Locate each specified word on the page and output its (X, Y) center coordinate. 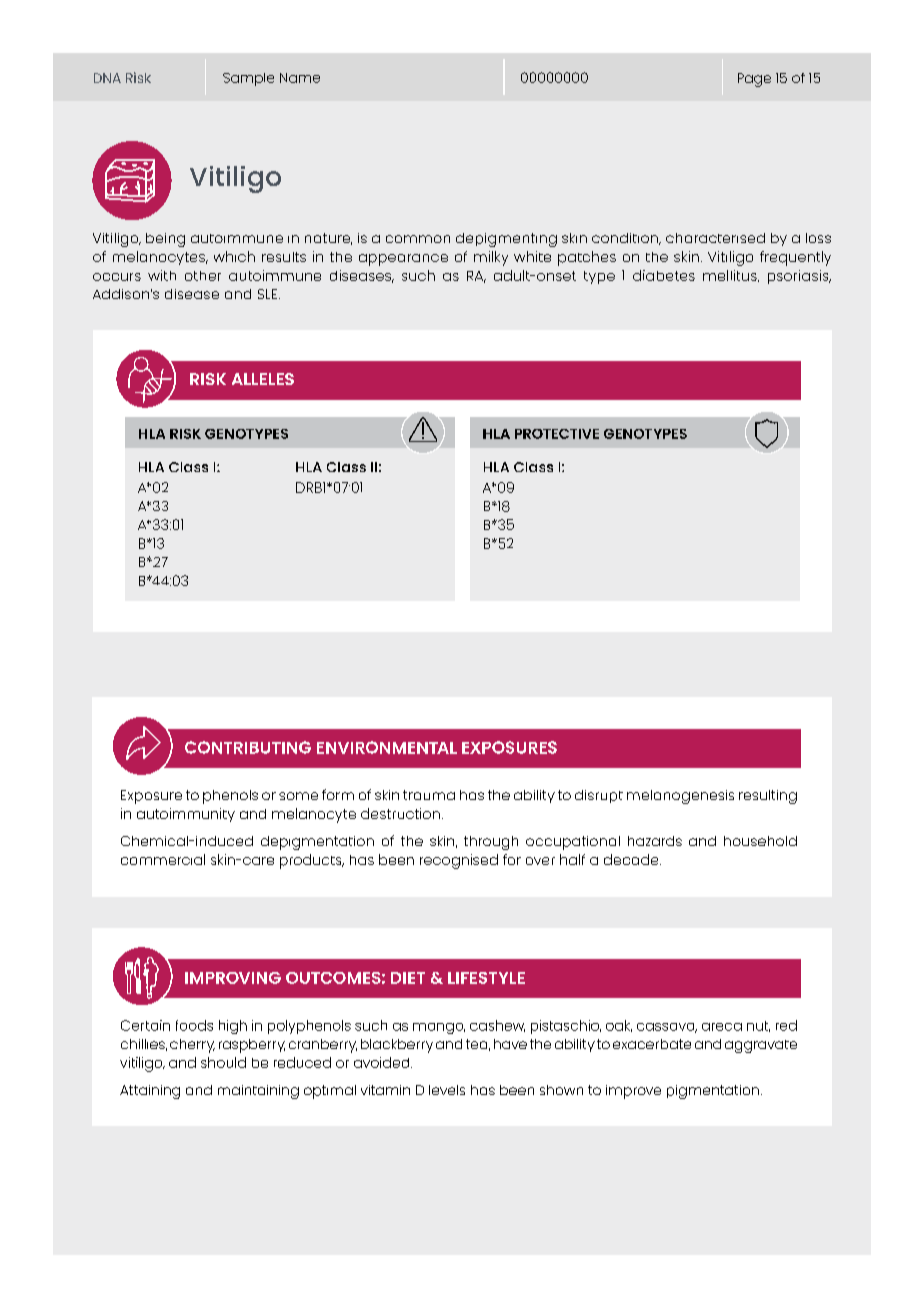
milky (491, 258)
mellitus (731, 276)
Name (300, 78)
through (491, 843)
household (760, 841)
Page (754, 80)
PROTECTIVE (557, 434)
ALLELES (263, 379)
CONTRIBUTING (248, 747)
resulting (768, 797)
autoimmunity (186, 815)
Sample (248, 79)
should (223, 1062)
